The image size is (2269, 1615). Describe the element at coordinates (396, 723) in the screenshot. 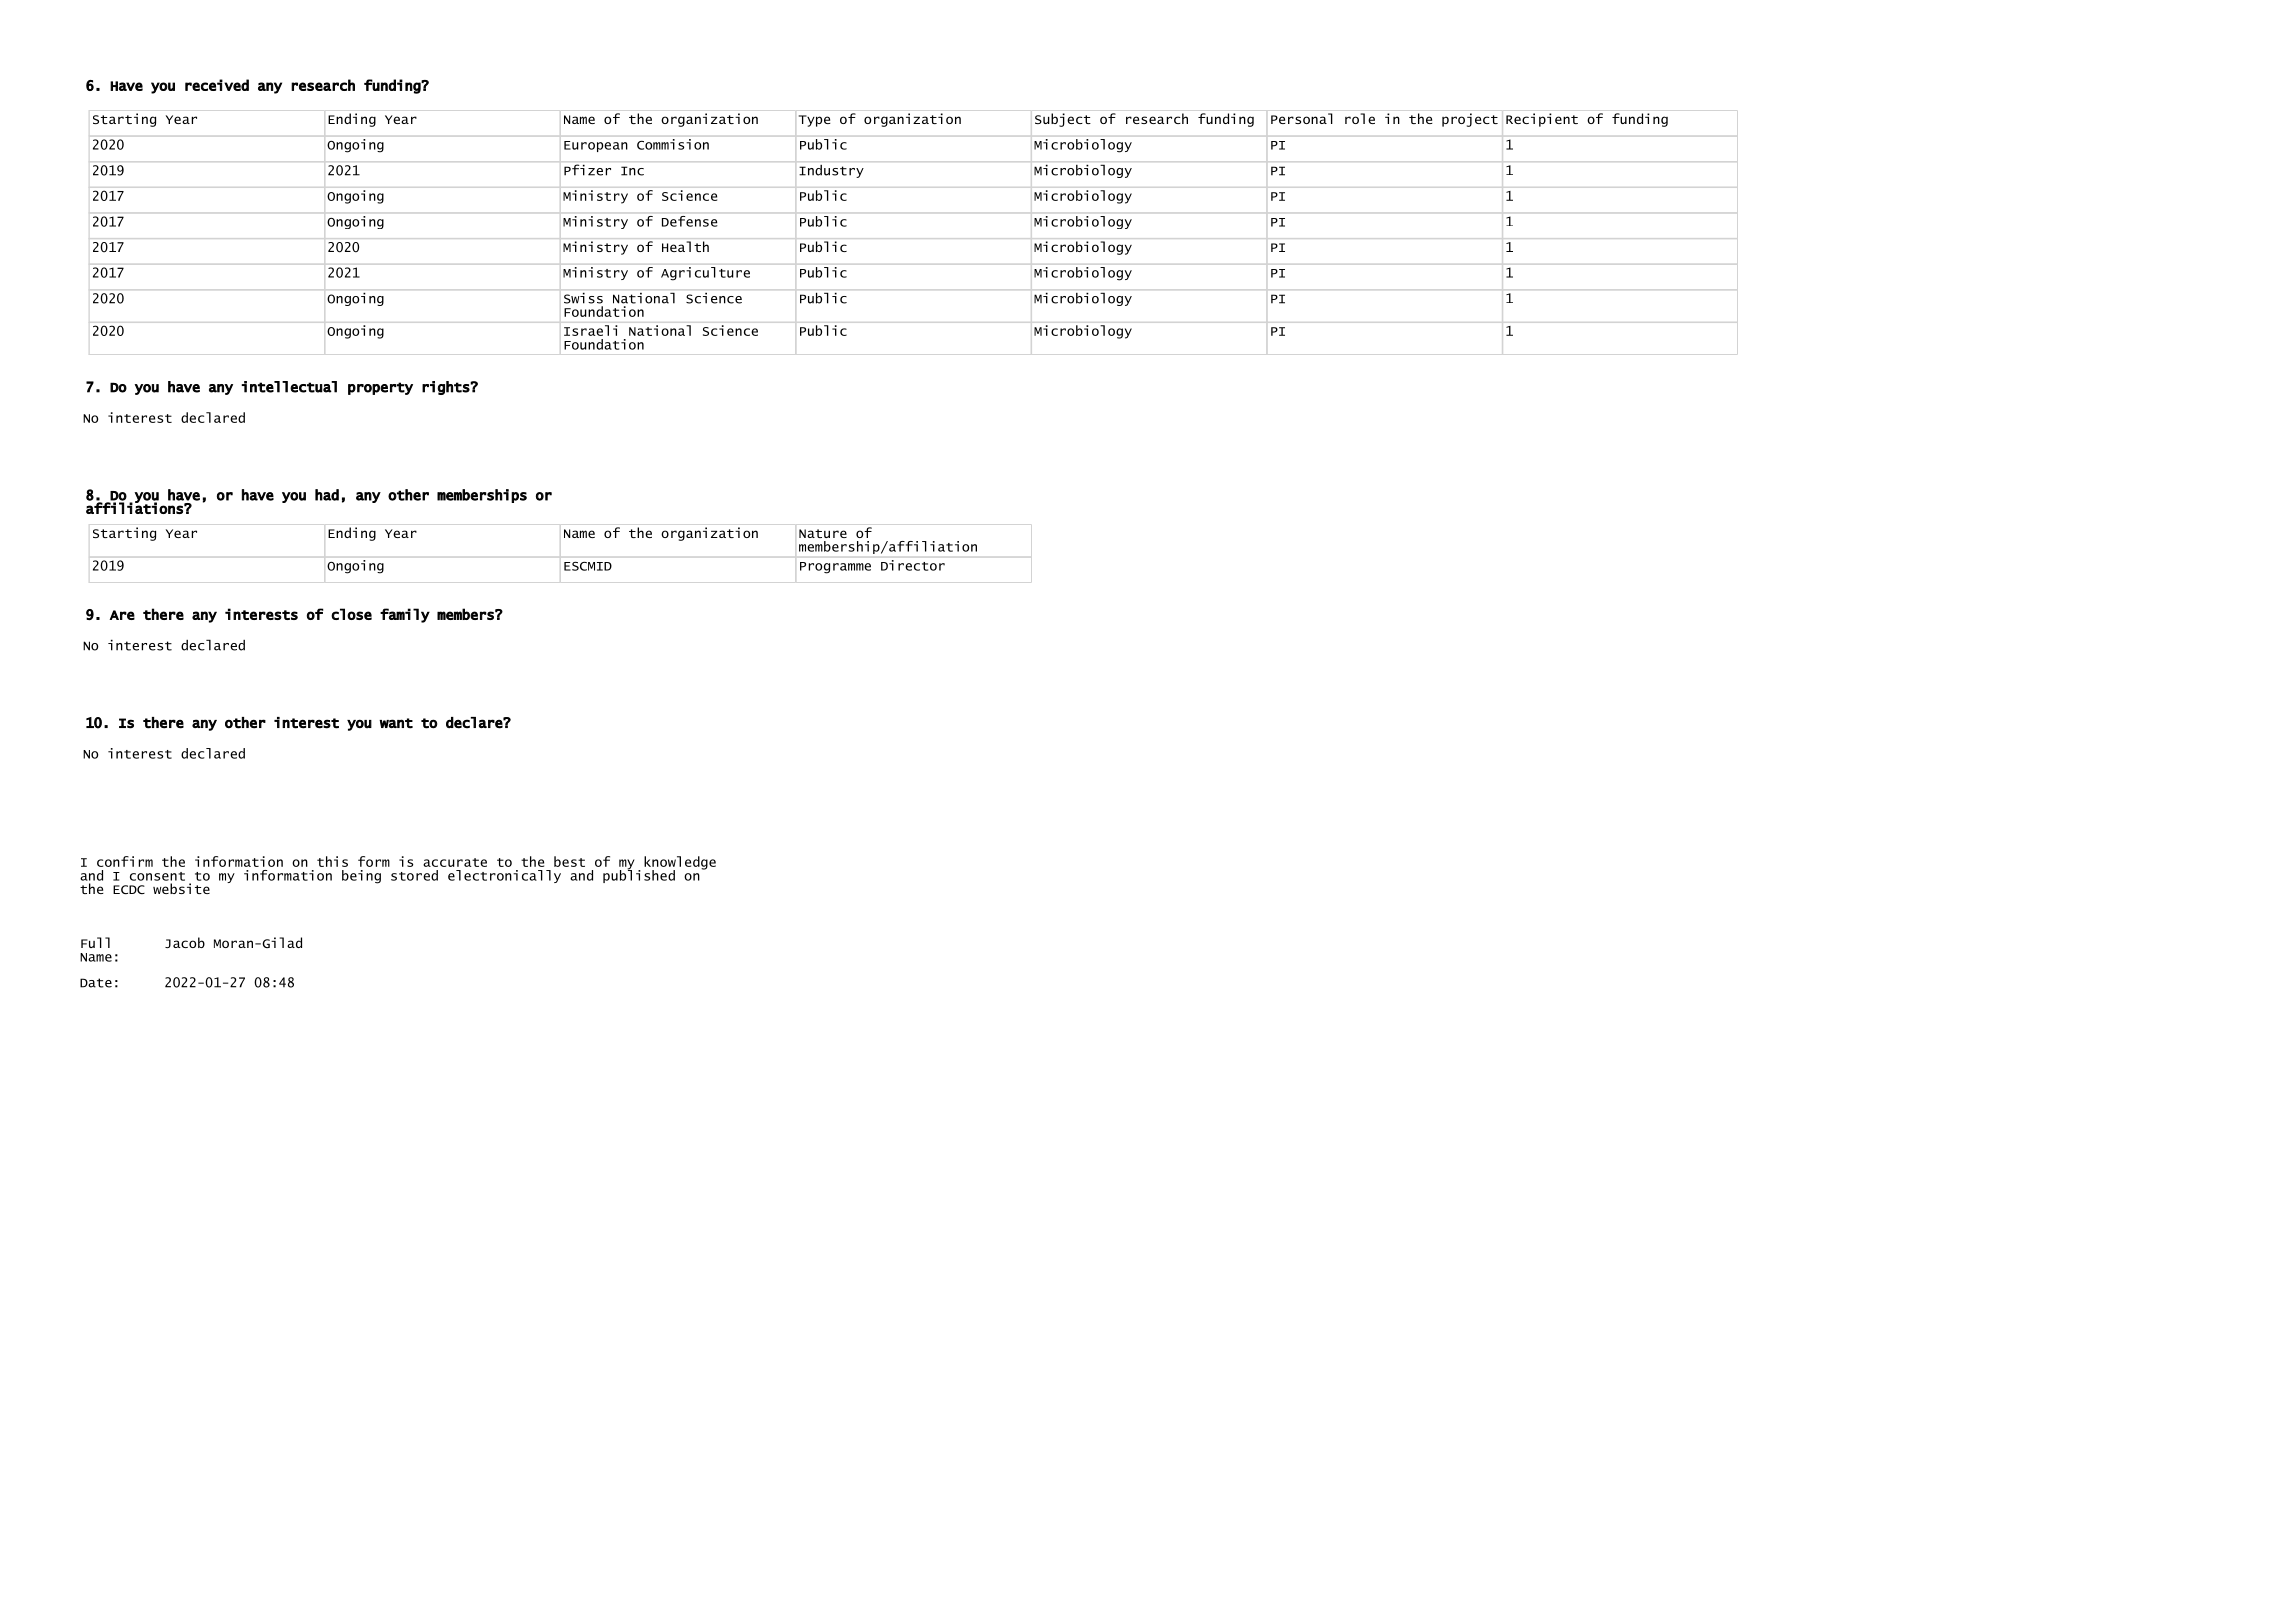

I see `want` at that location.
